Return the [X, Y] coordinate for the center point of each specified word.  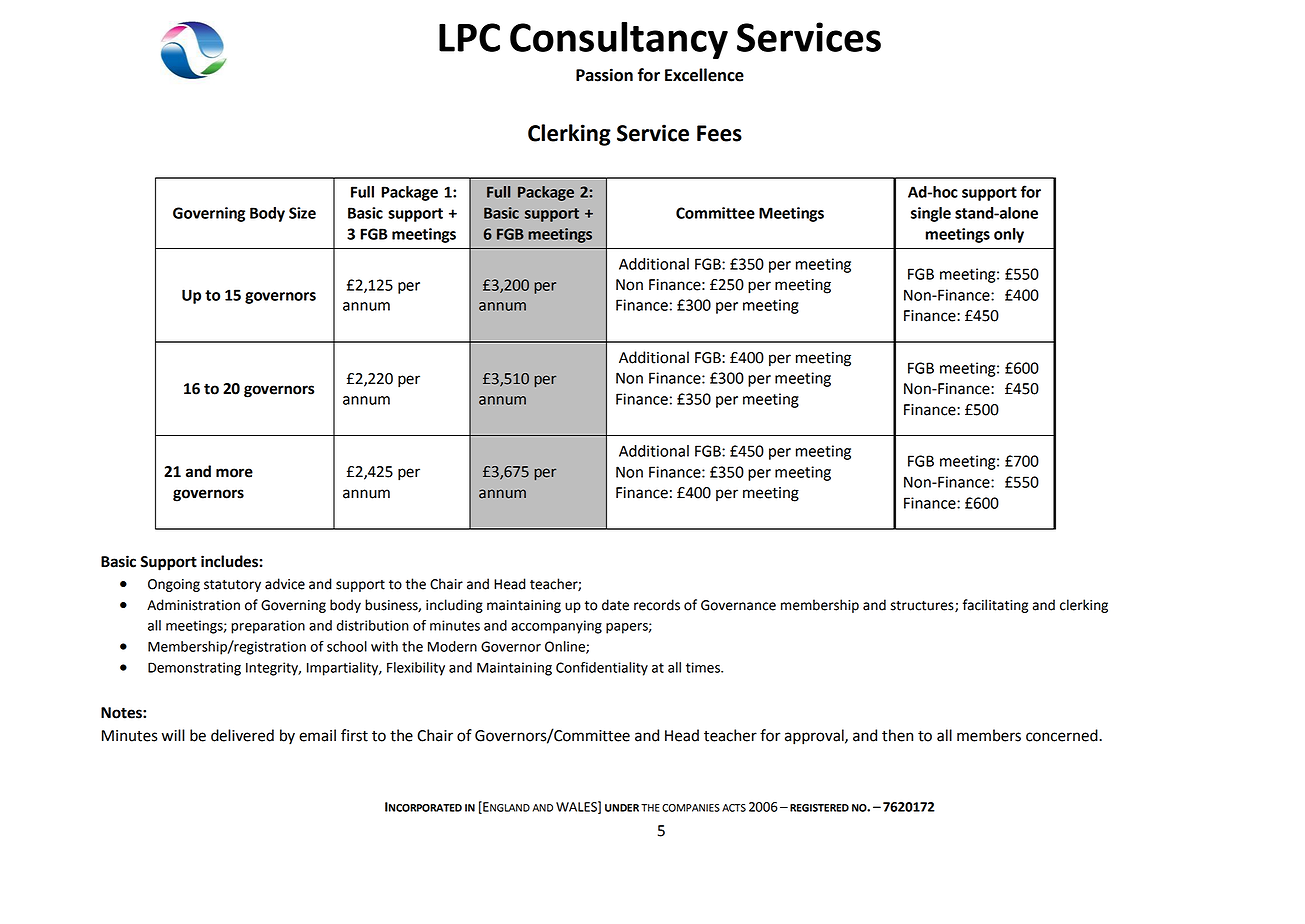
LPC [469, 37]
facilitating [995, 606]
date [615, 605]
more [234, 473]
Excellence [704, 75]
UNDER [622, 808]
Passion [604, 75]
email [317, 735]
